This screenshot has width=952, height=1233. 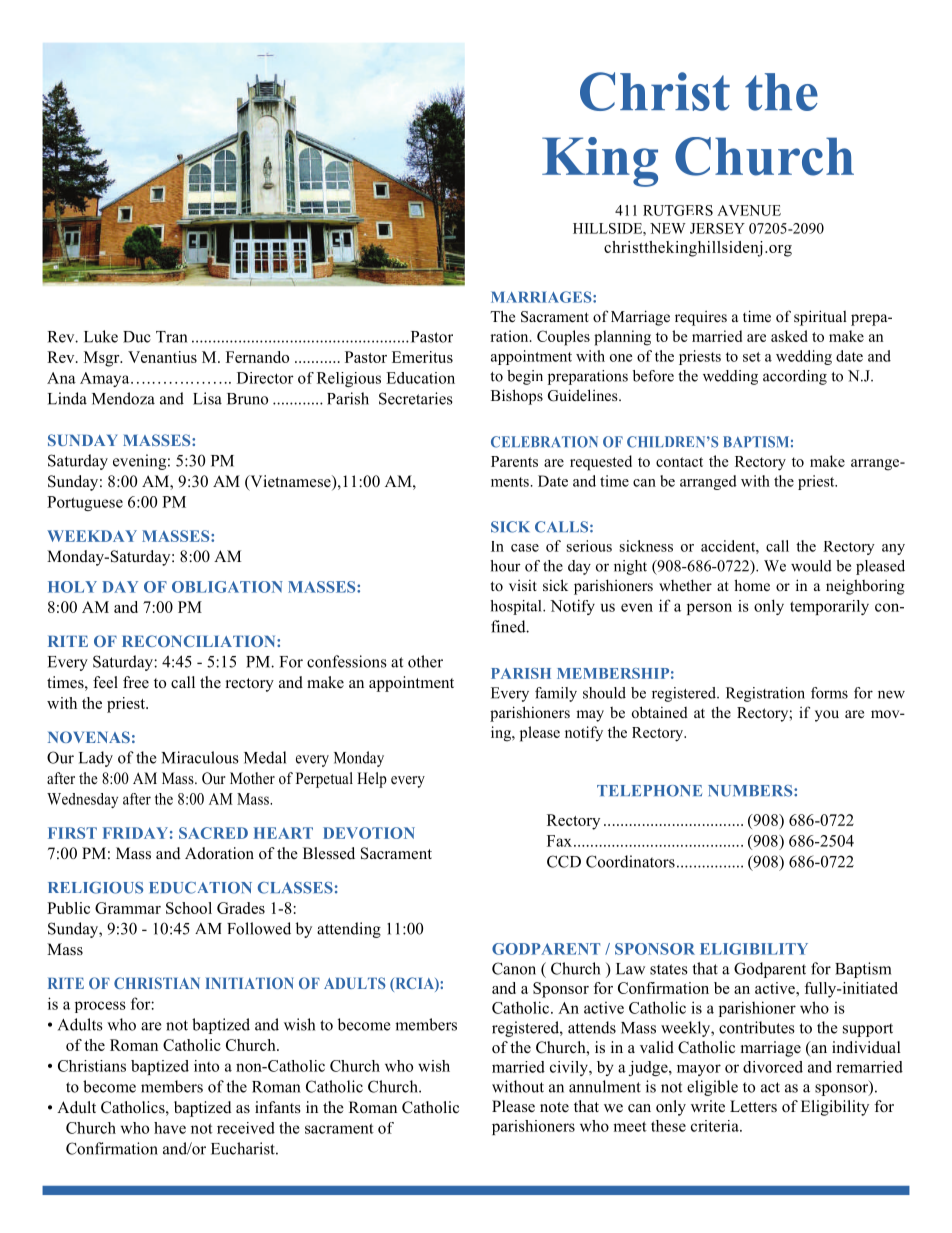 I want to click on AVENUE, so click(x=749, y=210).
